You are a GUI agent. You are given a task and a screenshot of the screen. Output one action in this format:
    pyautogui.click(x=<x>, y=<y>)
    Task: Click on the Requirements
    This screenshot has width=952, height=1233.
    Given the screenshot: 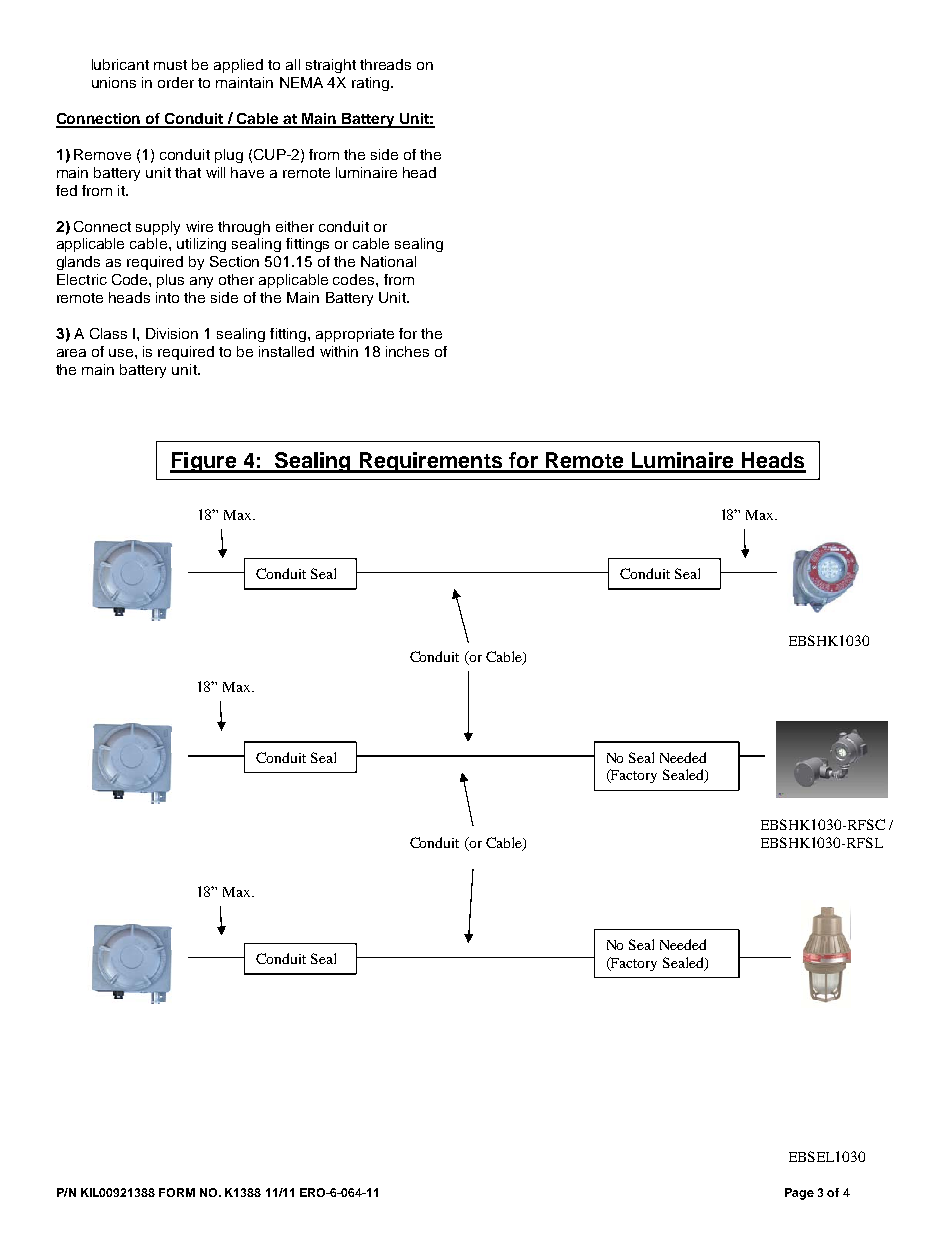 What is the action you would take?
    pyautogui.click(x=431, y=462)
